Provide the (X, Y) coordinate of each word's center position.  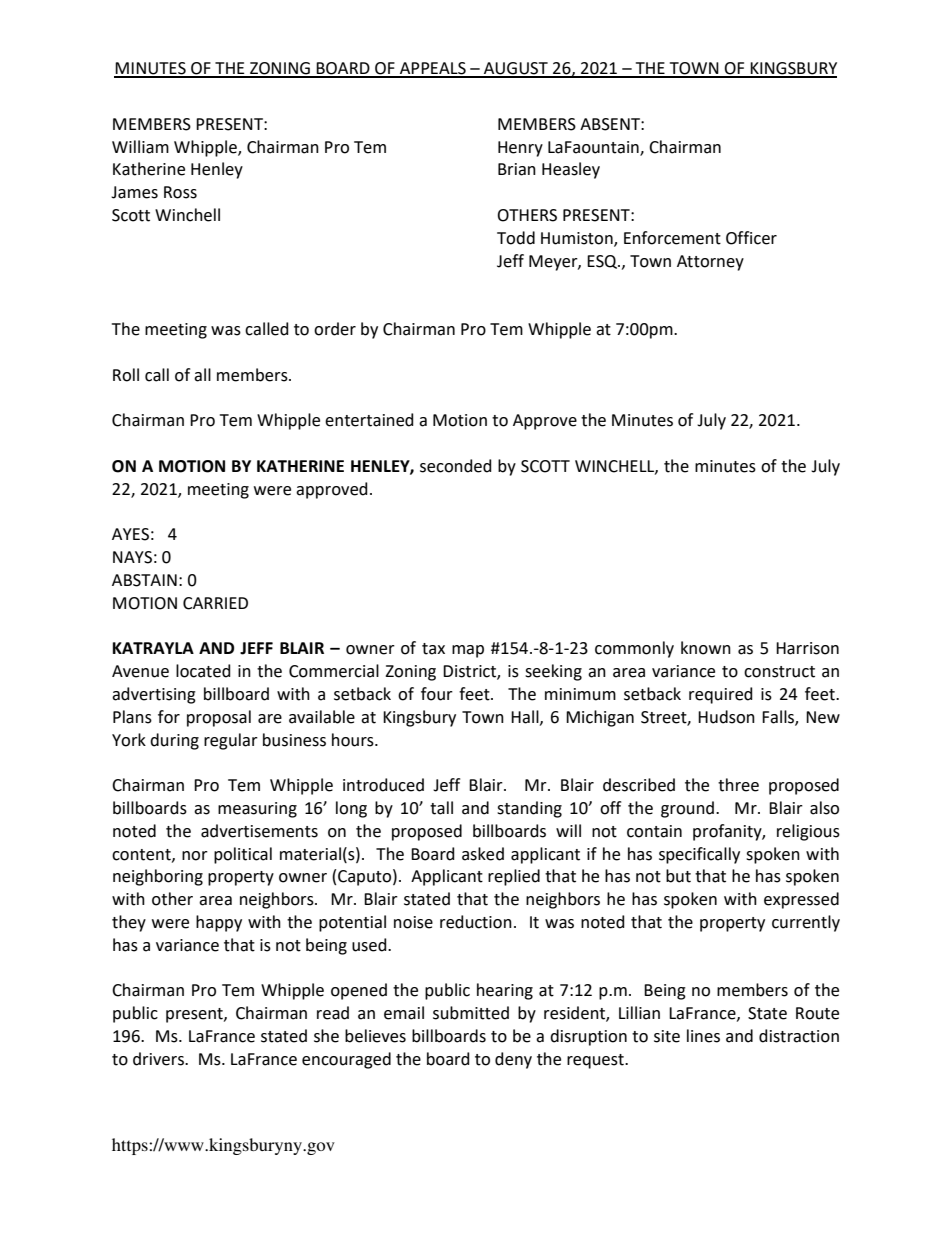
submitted (471, 1013)
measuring (257, 810)
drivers (159, 1059)
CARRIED (215, 603)
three (738, 785)
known (706, 648)
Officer (751, 238)
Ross (180, 192)
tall (441, 808)
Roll (126, 375)
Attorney (710, 263)
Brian (517, 169)
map (468, 651)
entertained (369, 420)
